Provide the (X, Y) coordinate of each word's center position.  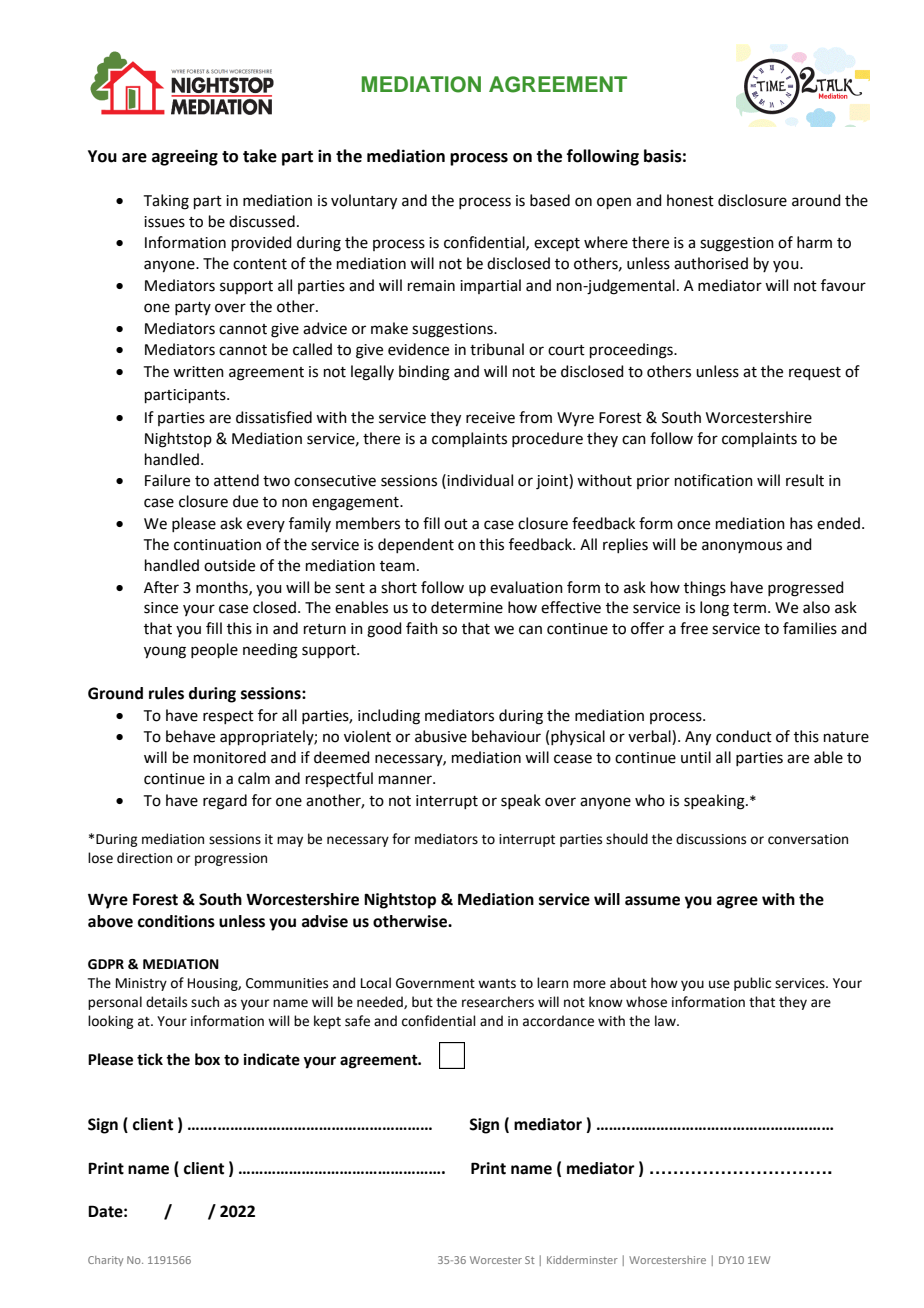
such (205, 1002)
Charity (105, 1261)
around (816, 200)
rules (166, 693)
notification (714, 480)
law (666, 1021)
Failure (167, 480)
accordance (558, 1021)
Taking (166, 202)
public (752, 984)
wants (497, 984)
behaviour (506, 736)
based (550, 200)
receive (490, 418)
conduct (744, 736)
